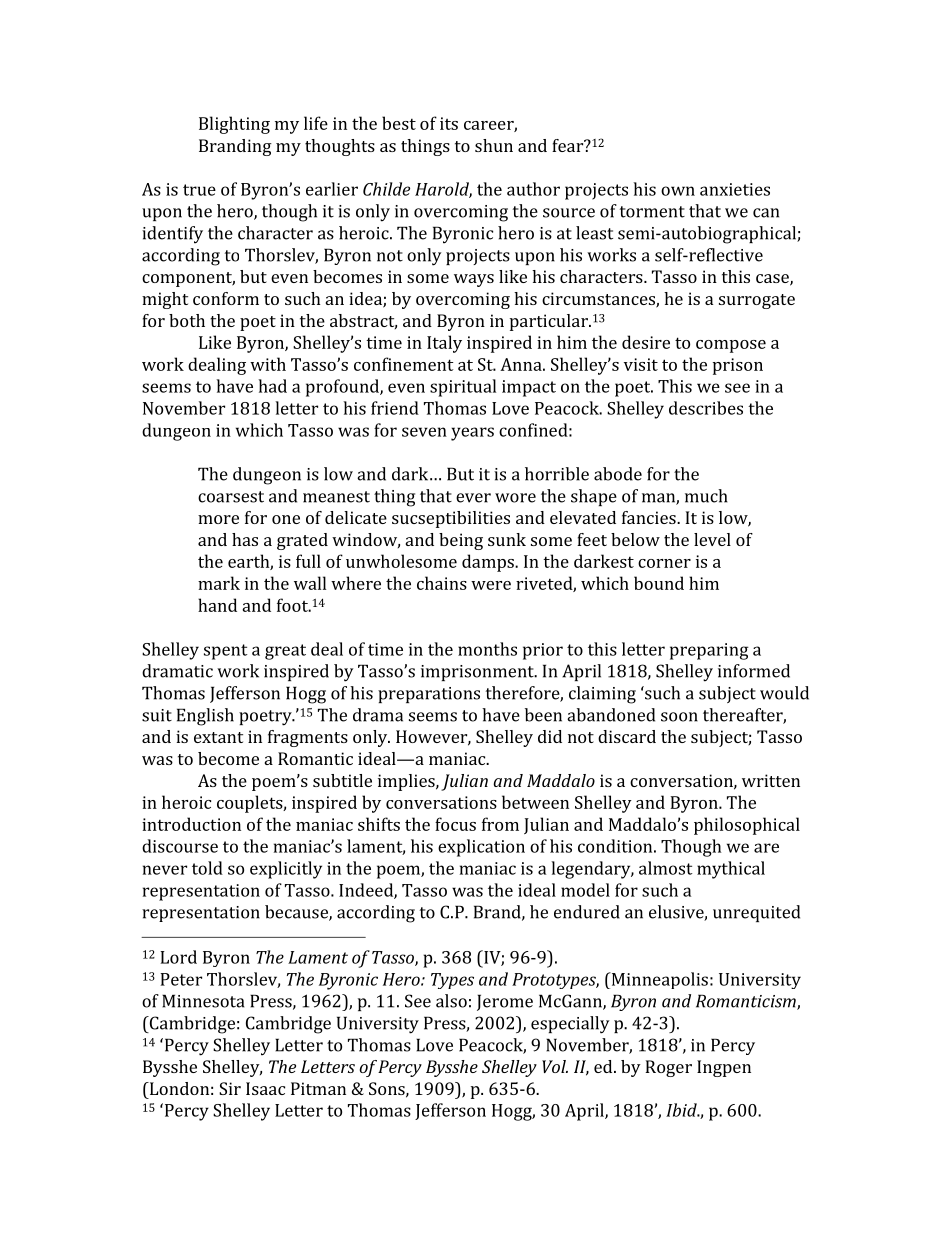 The image size is (952, 1233). What do you see at coordinates (451, 1001) in the image?
I see `also` at bounding box center [451, 1001].
